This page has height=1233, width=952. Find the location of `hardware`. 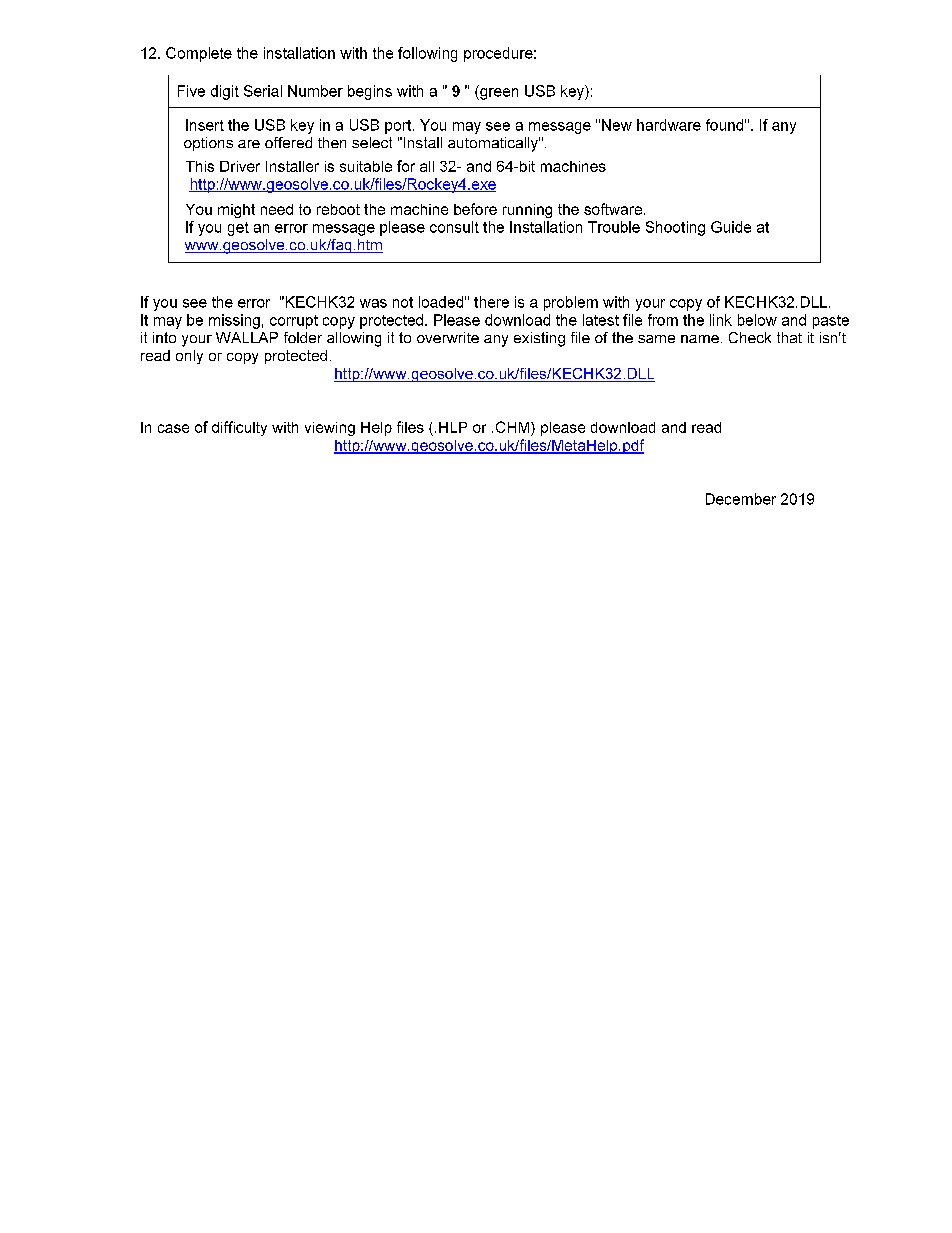

hardware is located at coordinates (669, 125).
